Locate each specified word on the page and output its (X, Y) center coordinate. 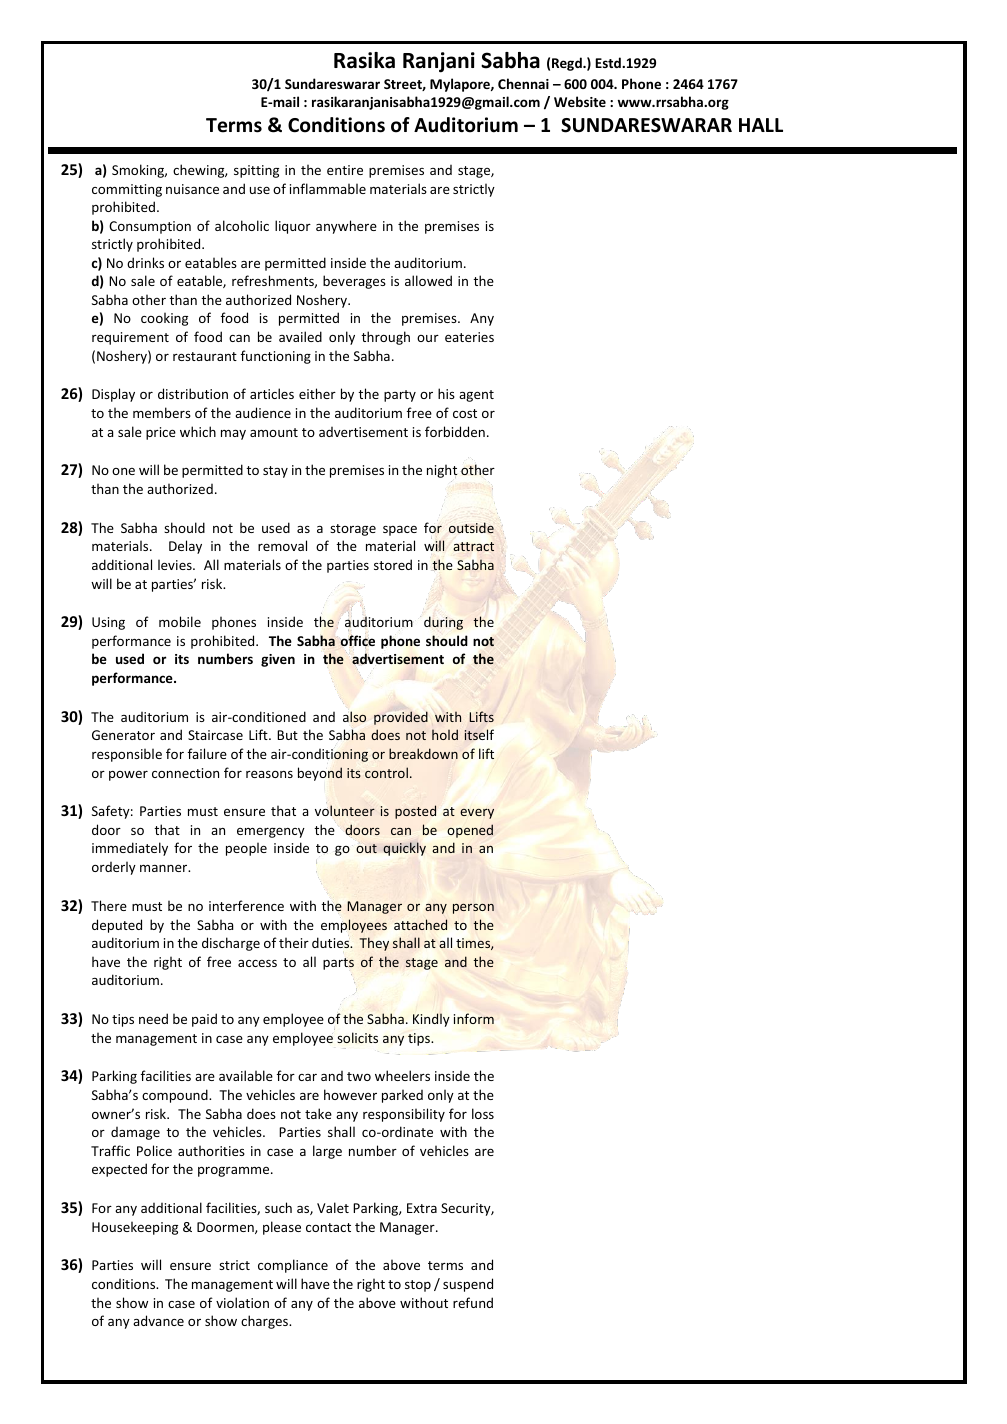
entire (345, 170)
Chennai (523, 83)
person (473, 909)
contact (328, 1227)
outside (471, 527)
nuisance (192, 189)
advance (158, 1320)
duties (332, 942)
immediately (130, 849)
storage (353, 530)
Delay (185, 547)
